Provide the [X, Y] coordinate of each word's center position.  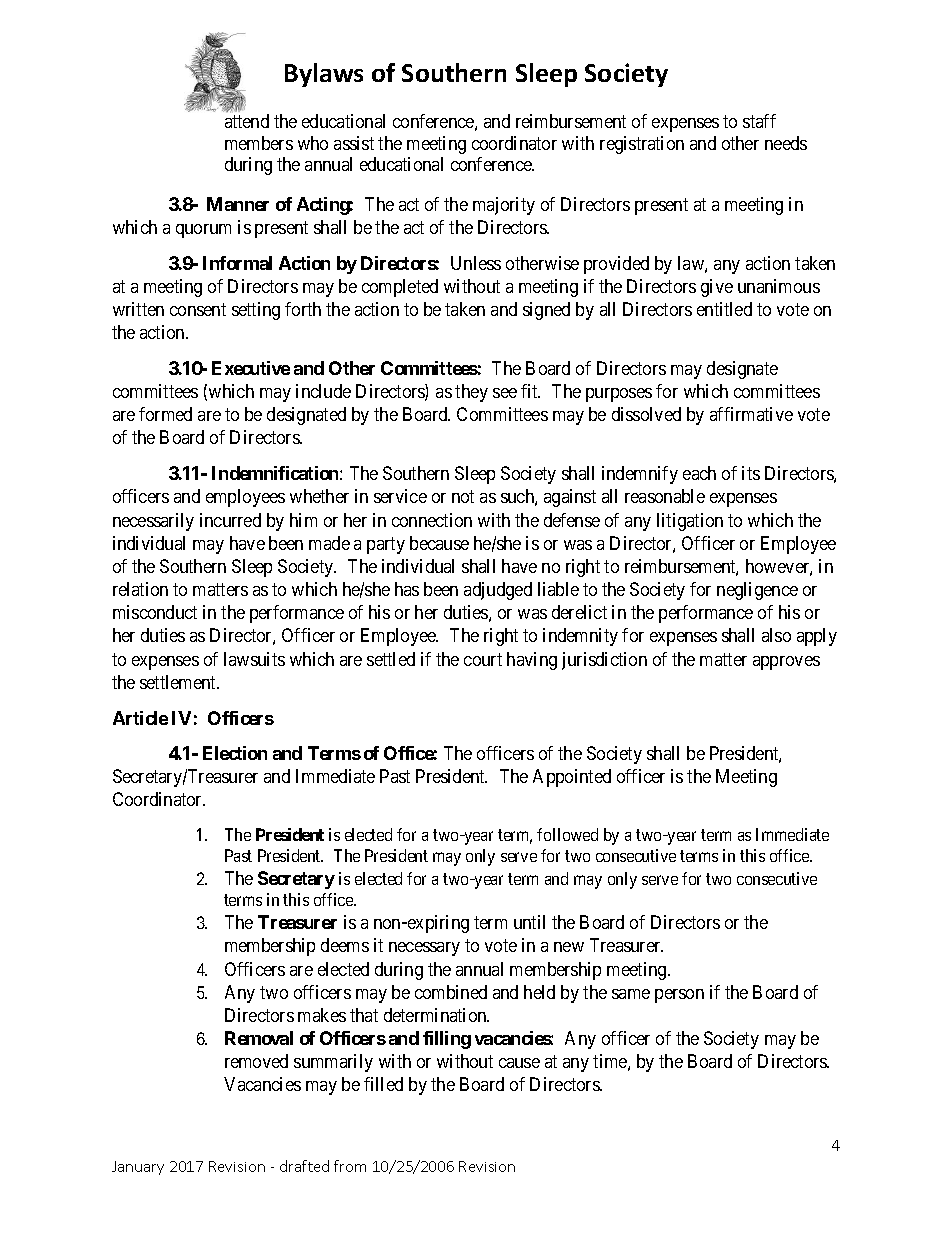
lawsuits [254, 659]
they [471, 393]
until [529, 922]
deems [345, 945]
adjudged [498, 591]
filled [383, 1084]
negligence [757, 591]
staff [759, 121]
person [679, 996]
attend [247, 121]
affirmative [751, 414]
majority [504, 206]
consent [198, 309]
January [138, 1168]
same [631, 994]
